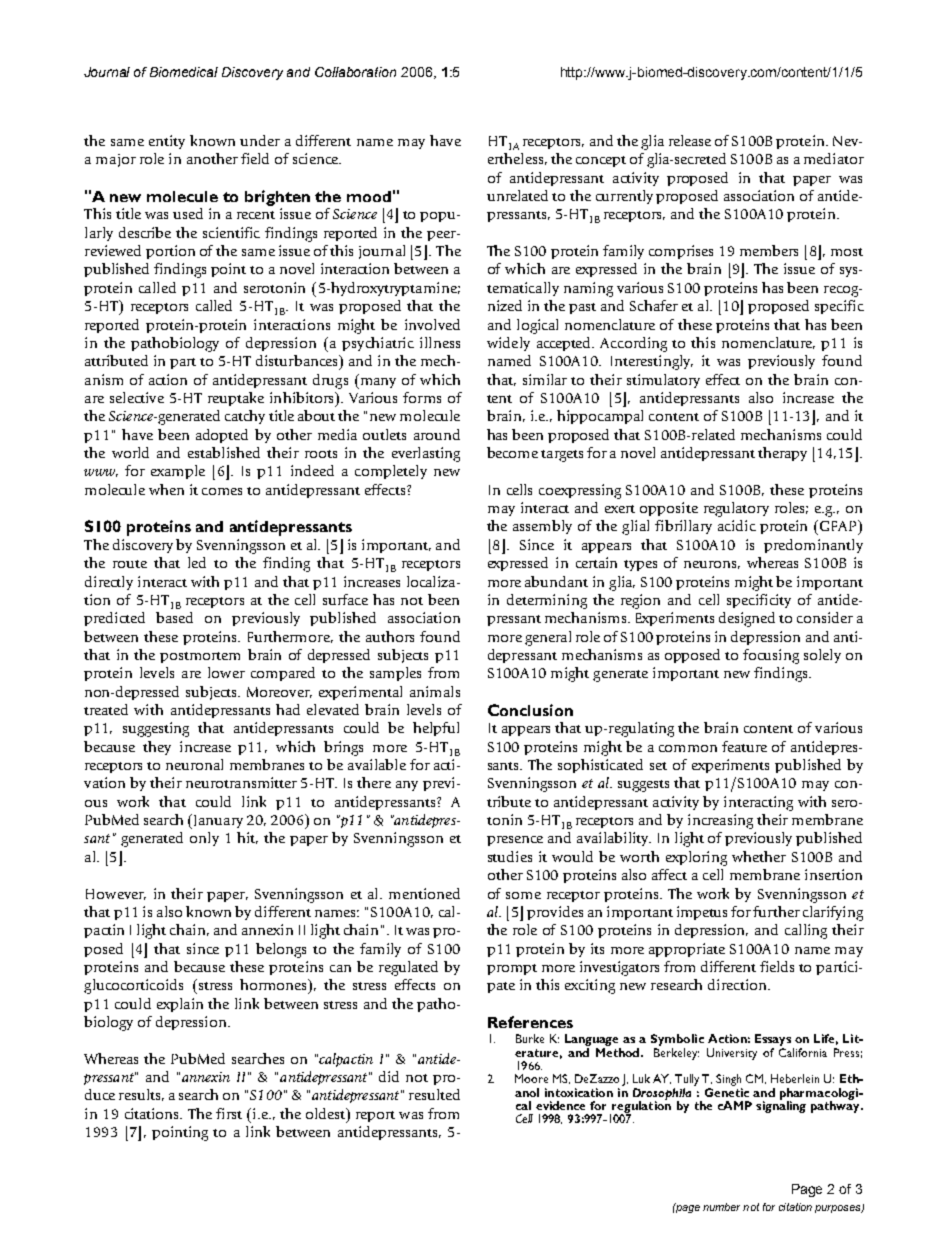  I want to click on entity, so click(167, 142).
